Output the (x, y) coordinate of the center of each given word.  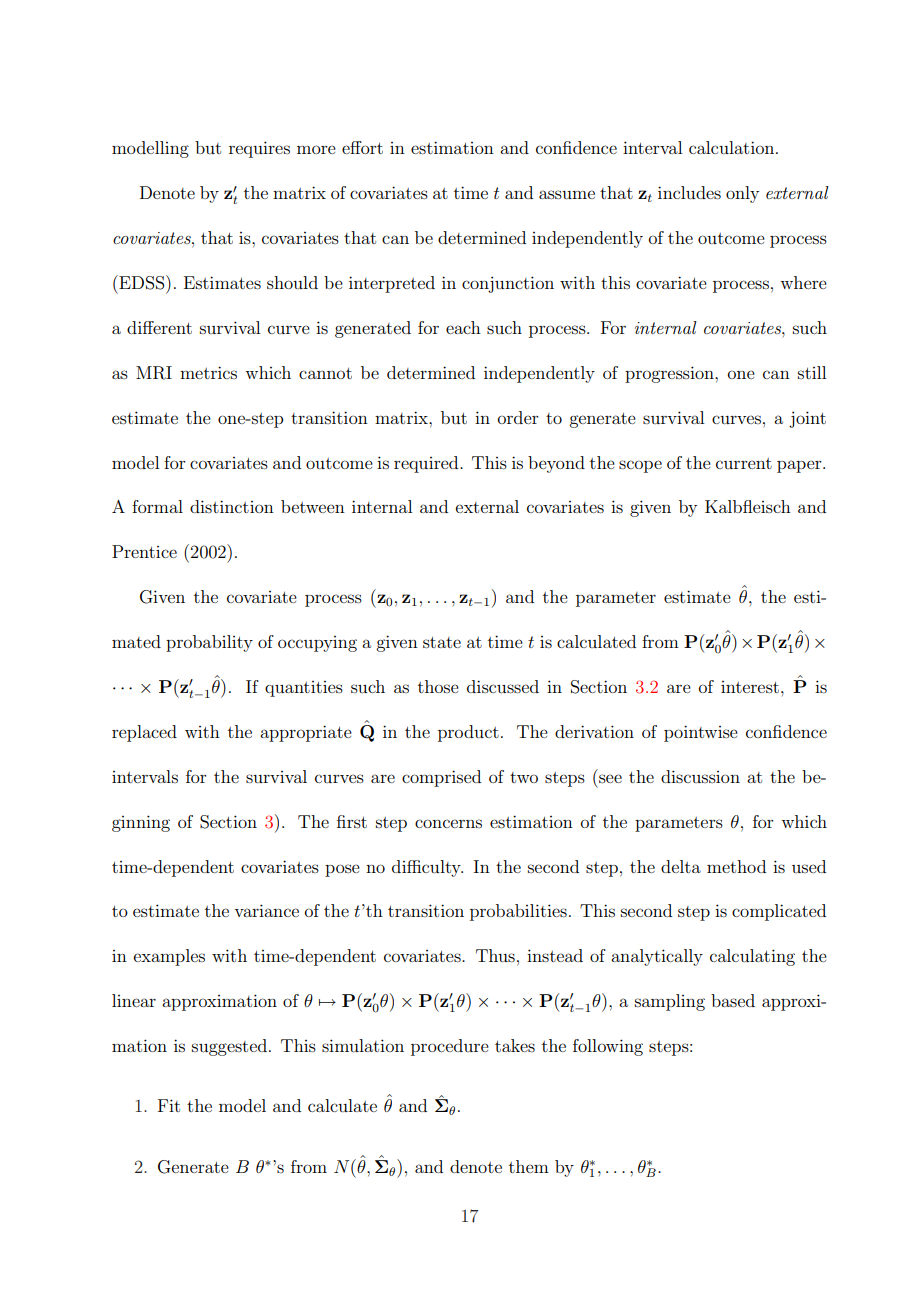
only (742, 194)
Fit (169, 1105)
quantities (304, 689)
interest (750, 687)
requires (259, 149)
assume (567, 194)
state (442, 642)
